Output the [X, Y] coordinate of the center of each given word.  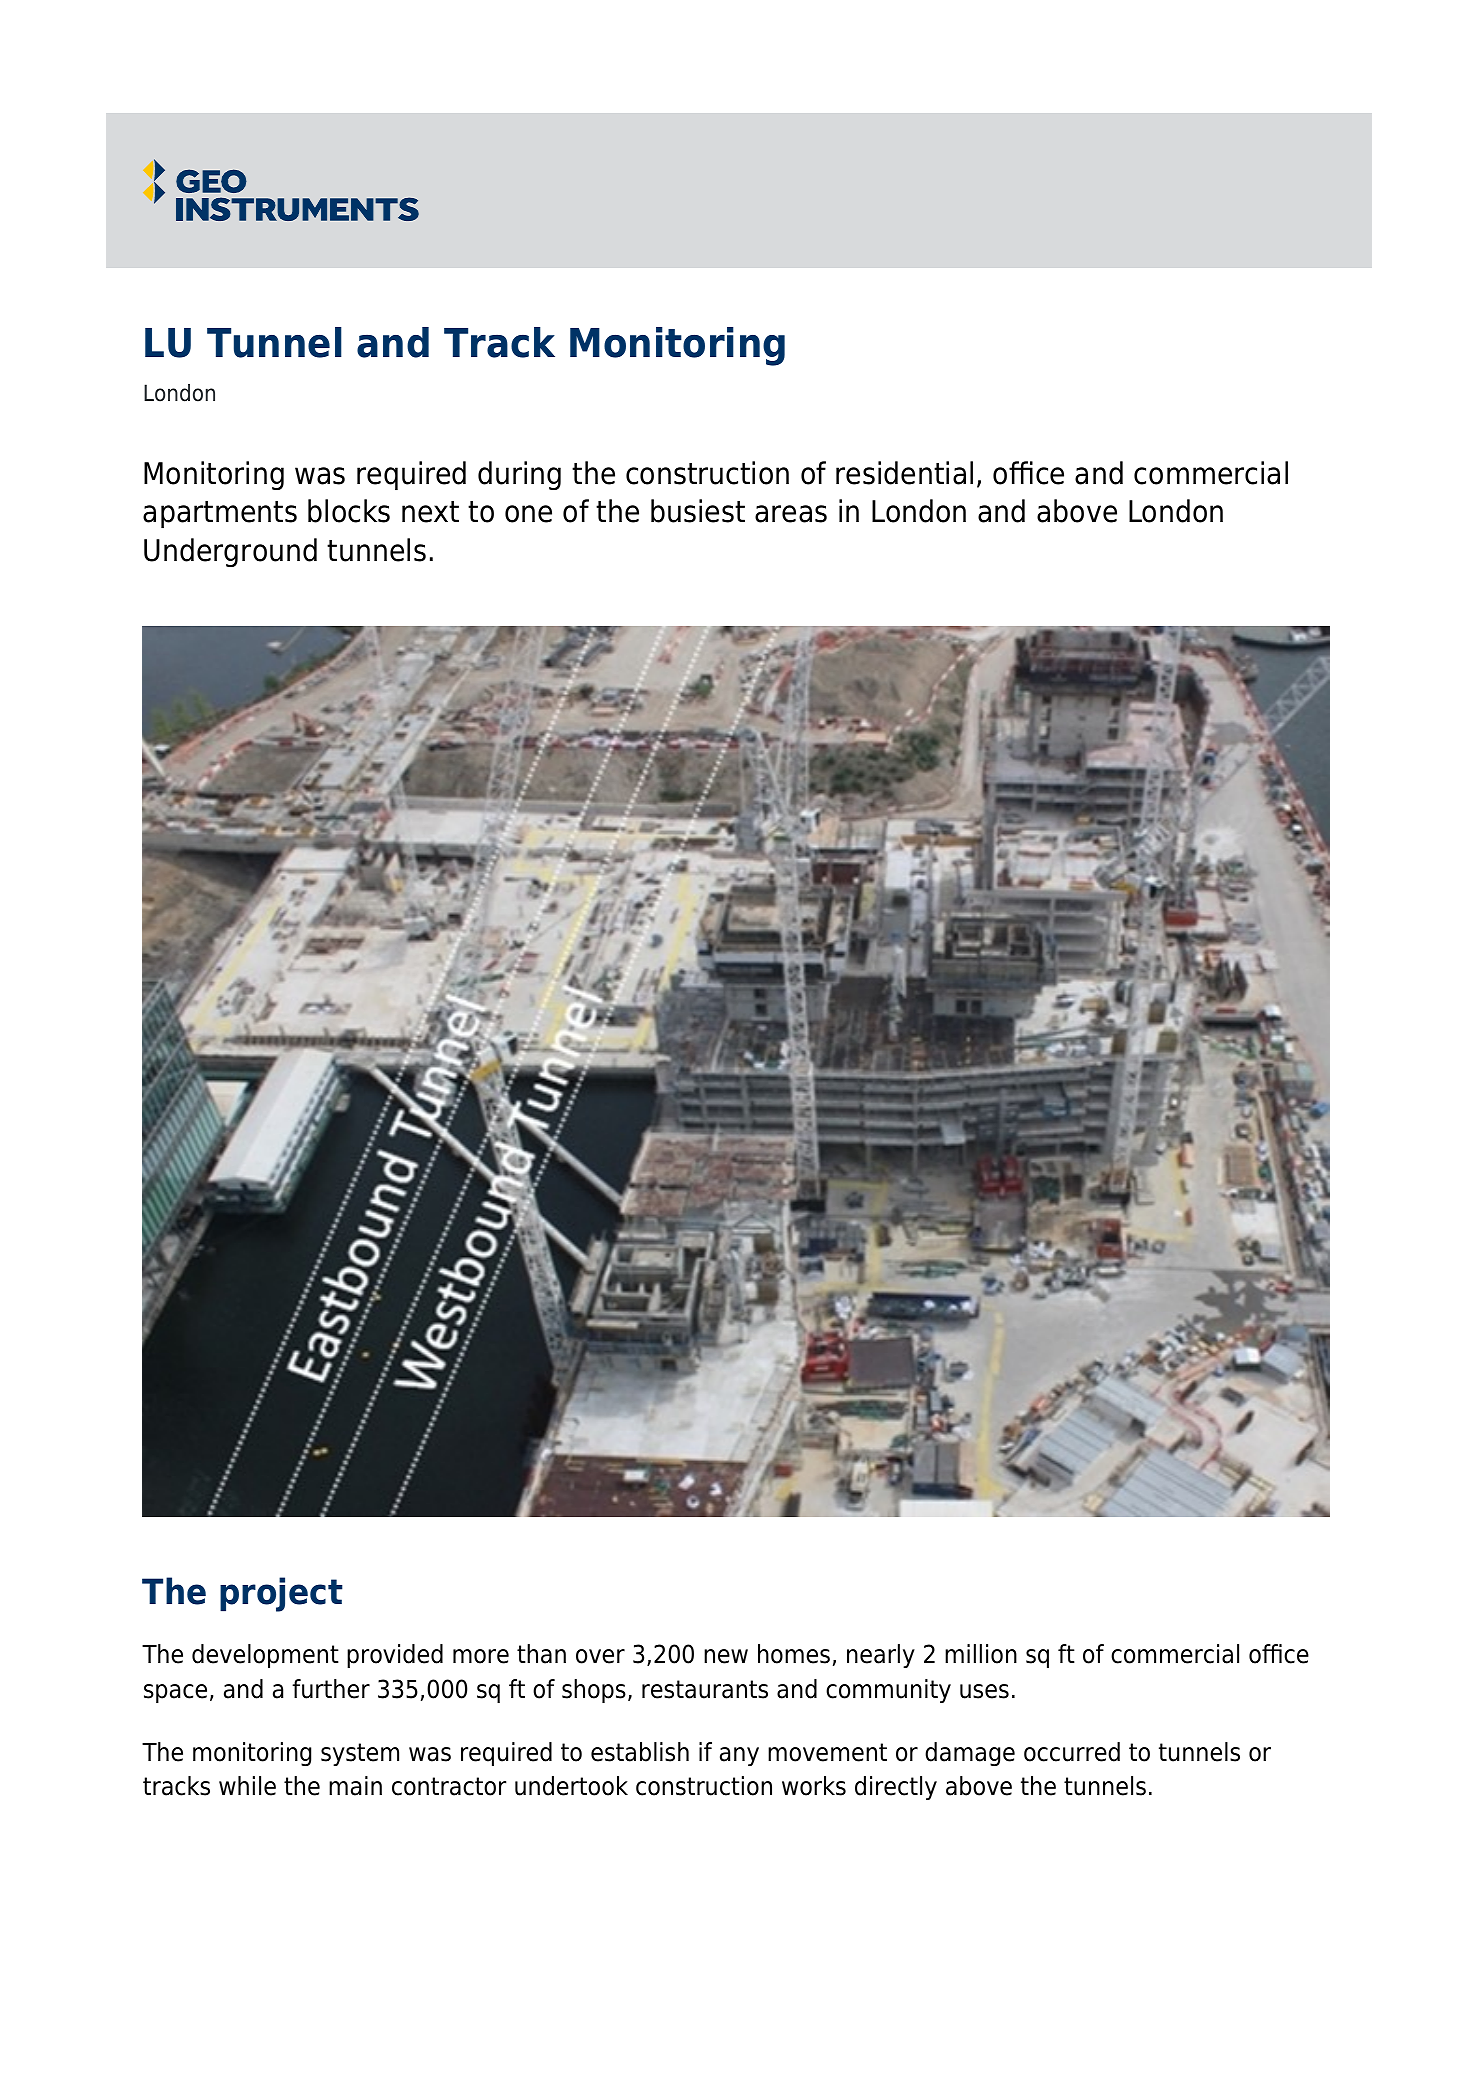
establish [640, 1752]
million [981, 1654]
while [247, 1786]
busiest [698, 511]
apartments [220, 514]
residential [904, 473]
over [600, 1656]
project [281, 1594]
